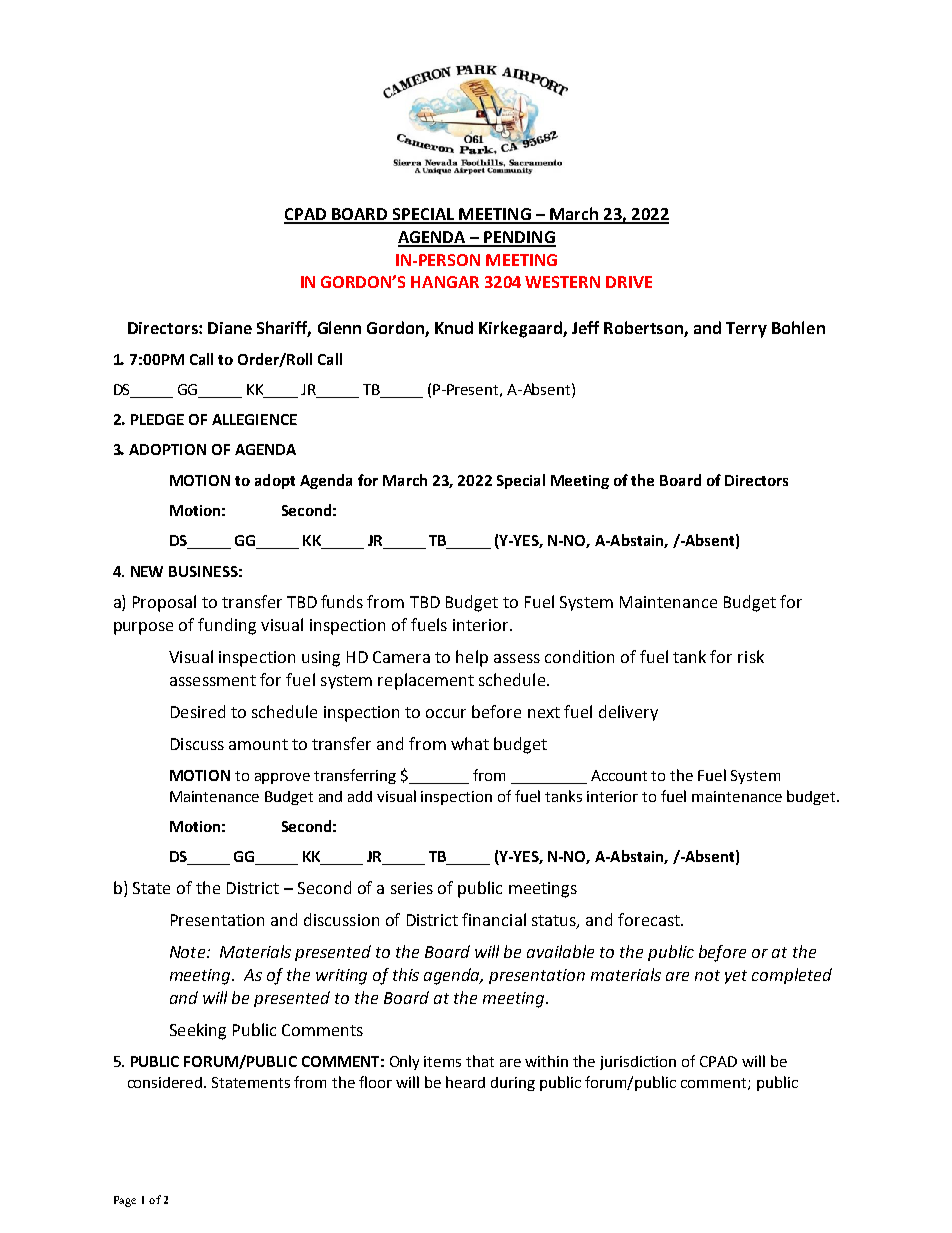 The image size is (952, 1233). What do you see at coordinates (751, 656) in the screenshot?
I see `risk` at bounding box center [751, 656].
